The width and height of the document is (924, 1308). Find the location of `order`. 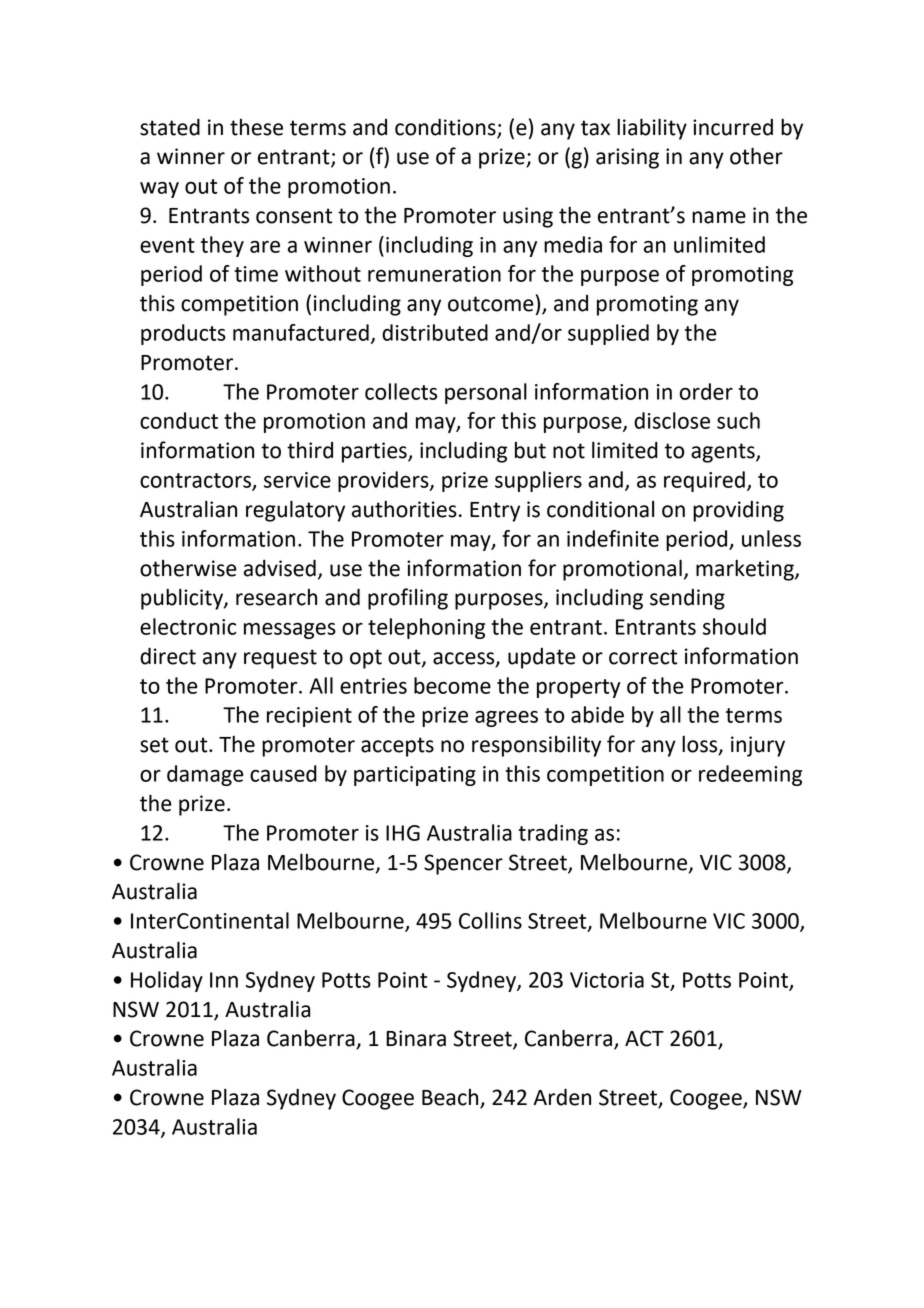

order is located at coordinates (706, 391).
